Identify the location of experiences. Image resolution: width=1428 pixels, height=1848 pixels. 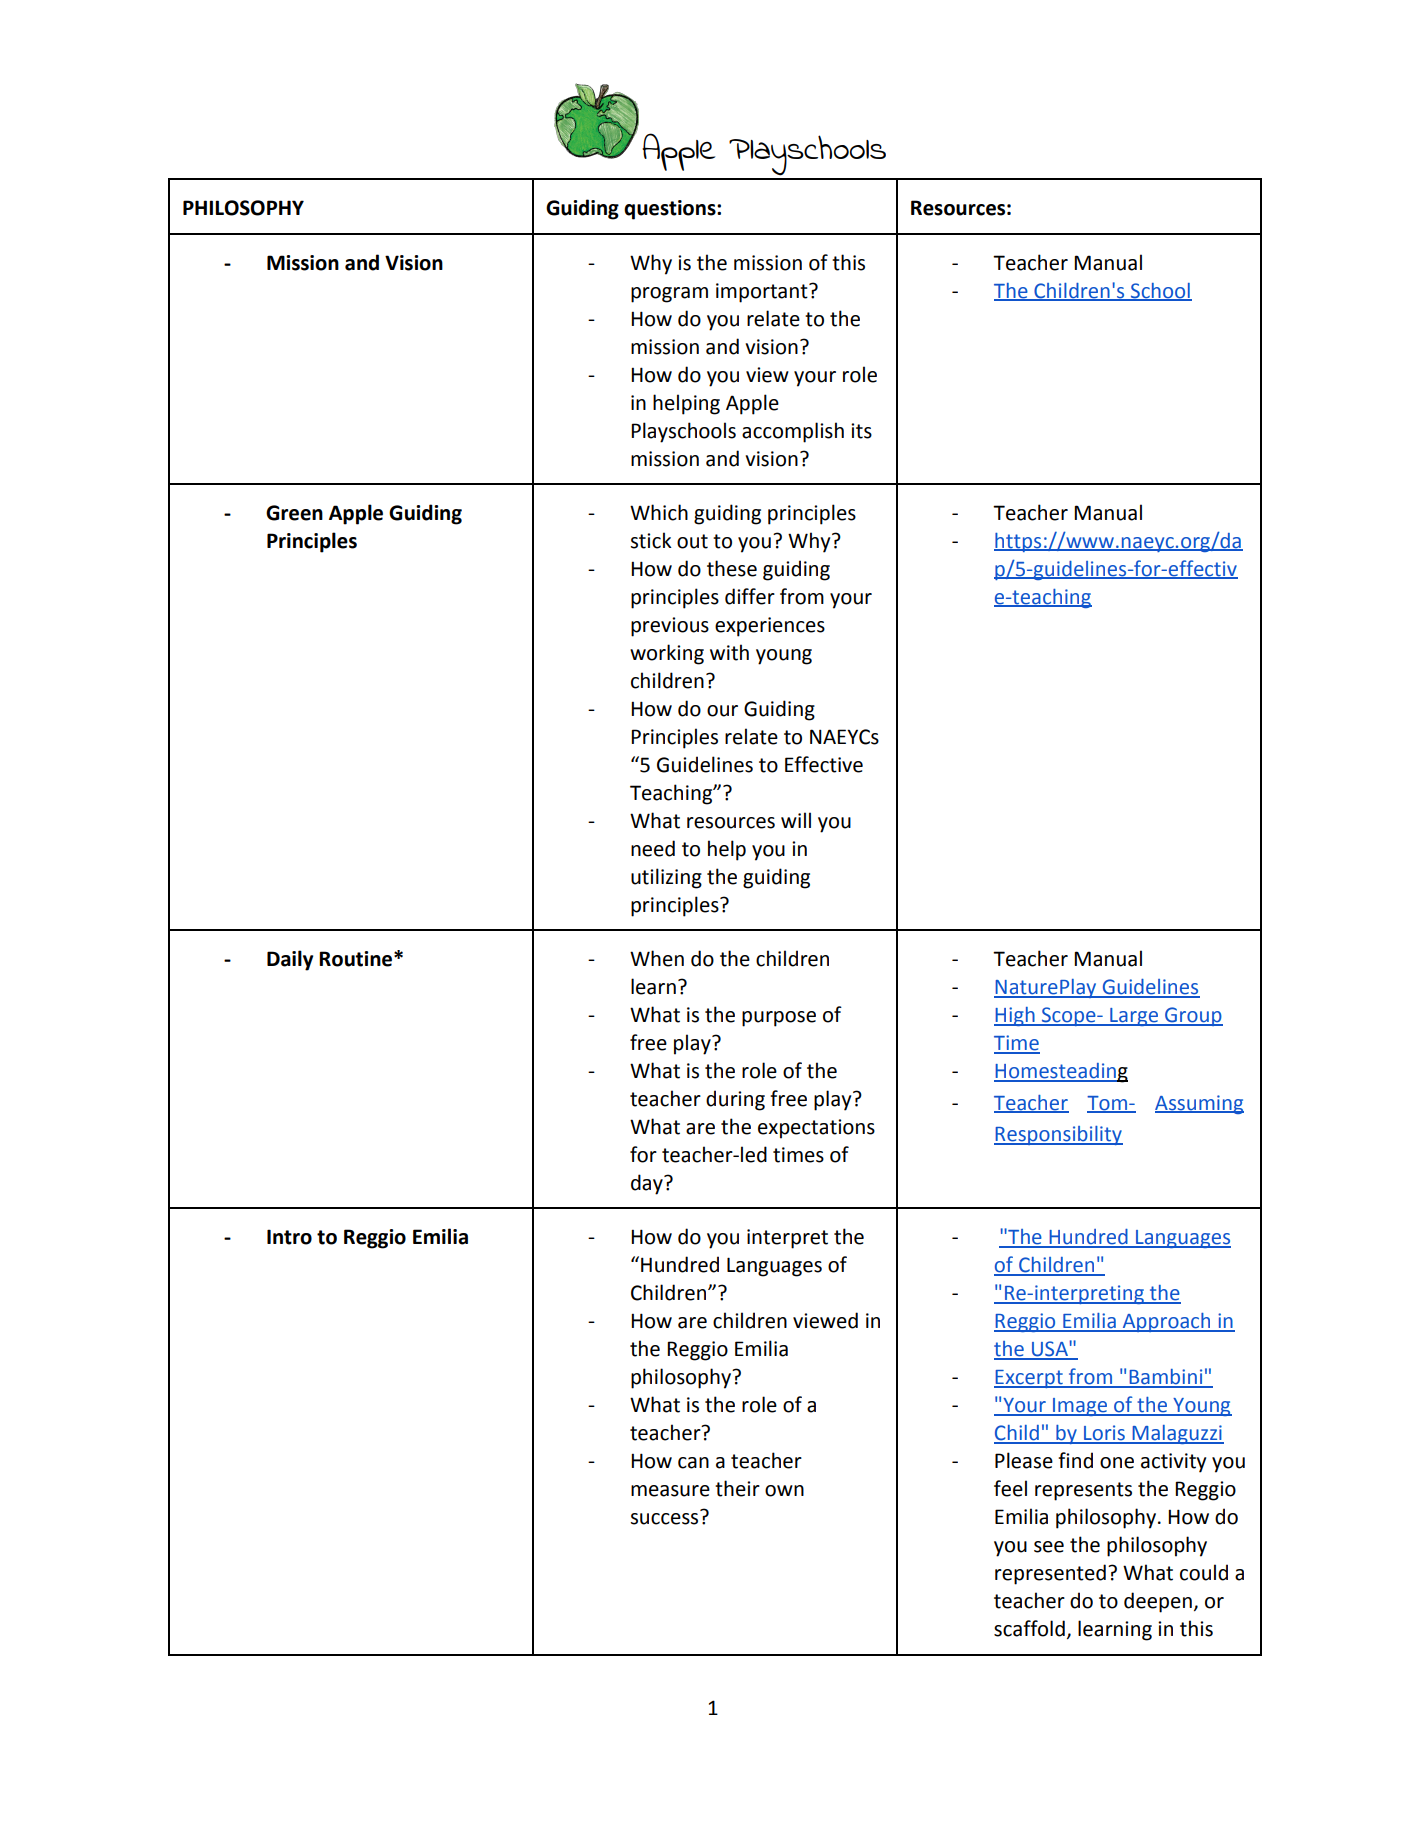
(770, 627).
